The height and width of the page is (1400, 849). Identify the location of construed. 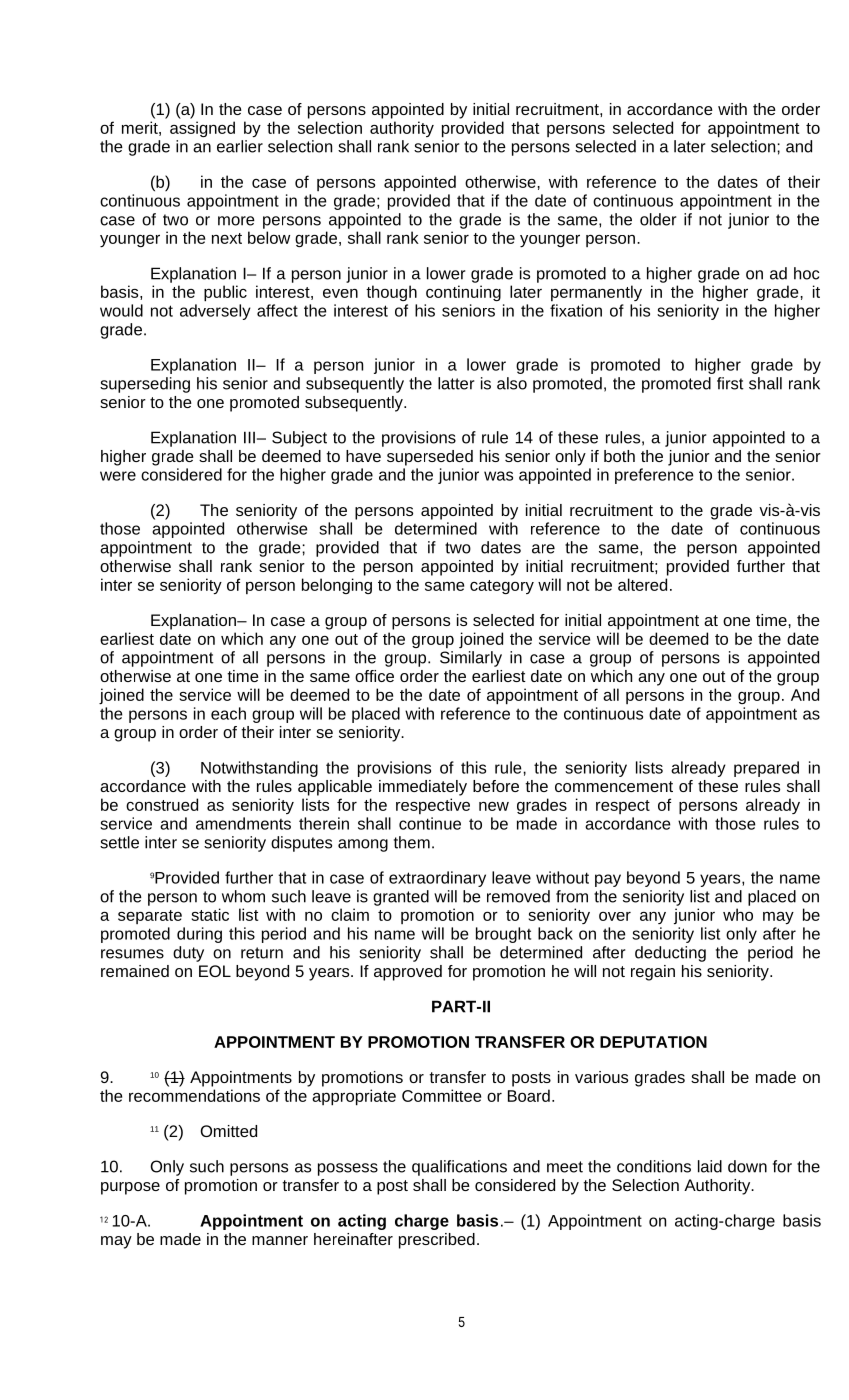
(162, 804).
